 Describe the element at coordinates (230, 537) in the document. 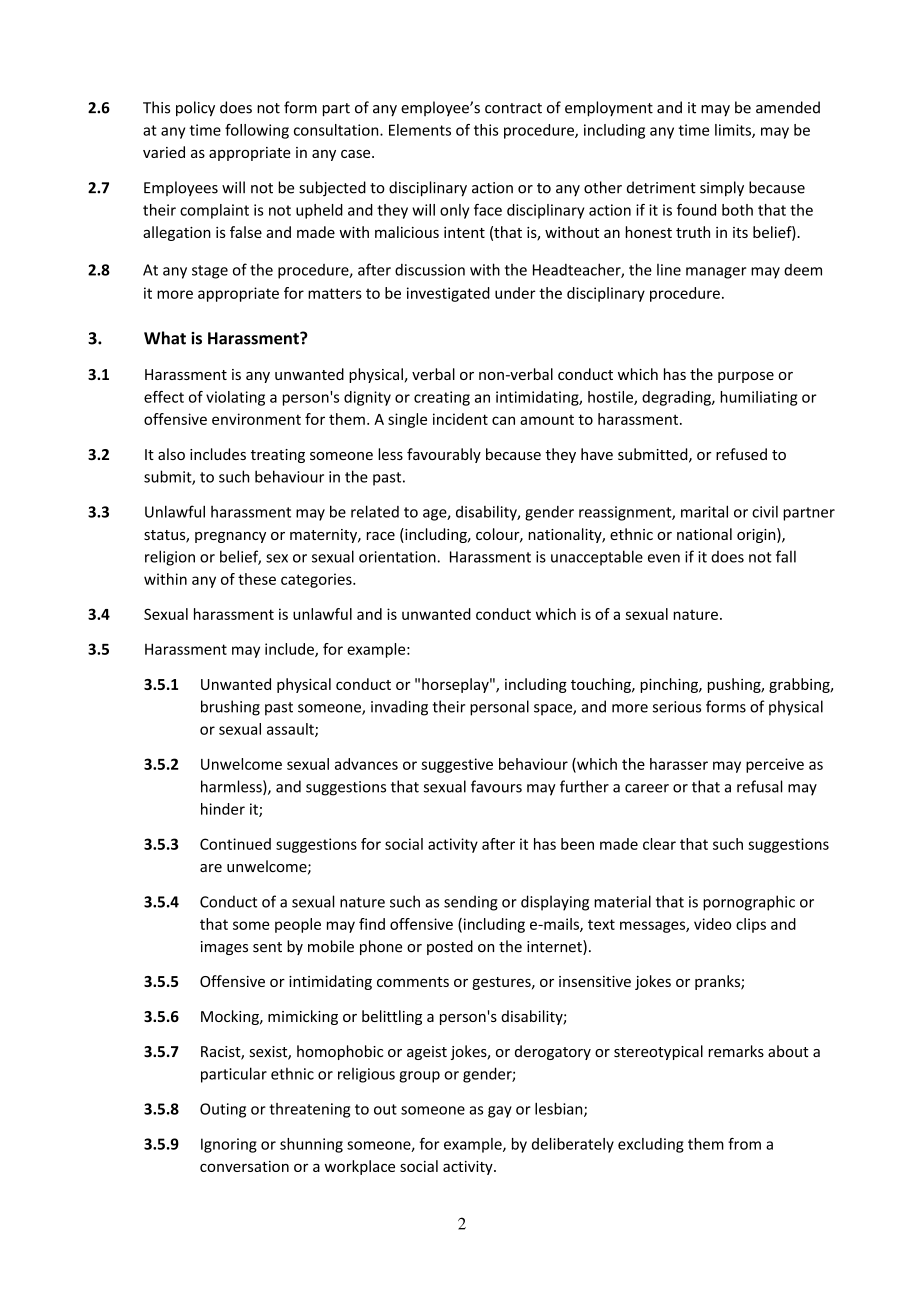

I see `pregnancy` at that location.
